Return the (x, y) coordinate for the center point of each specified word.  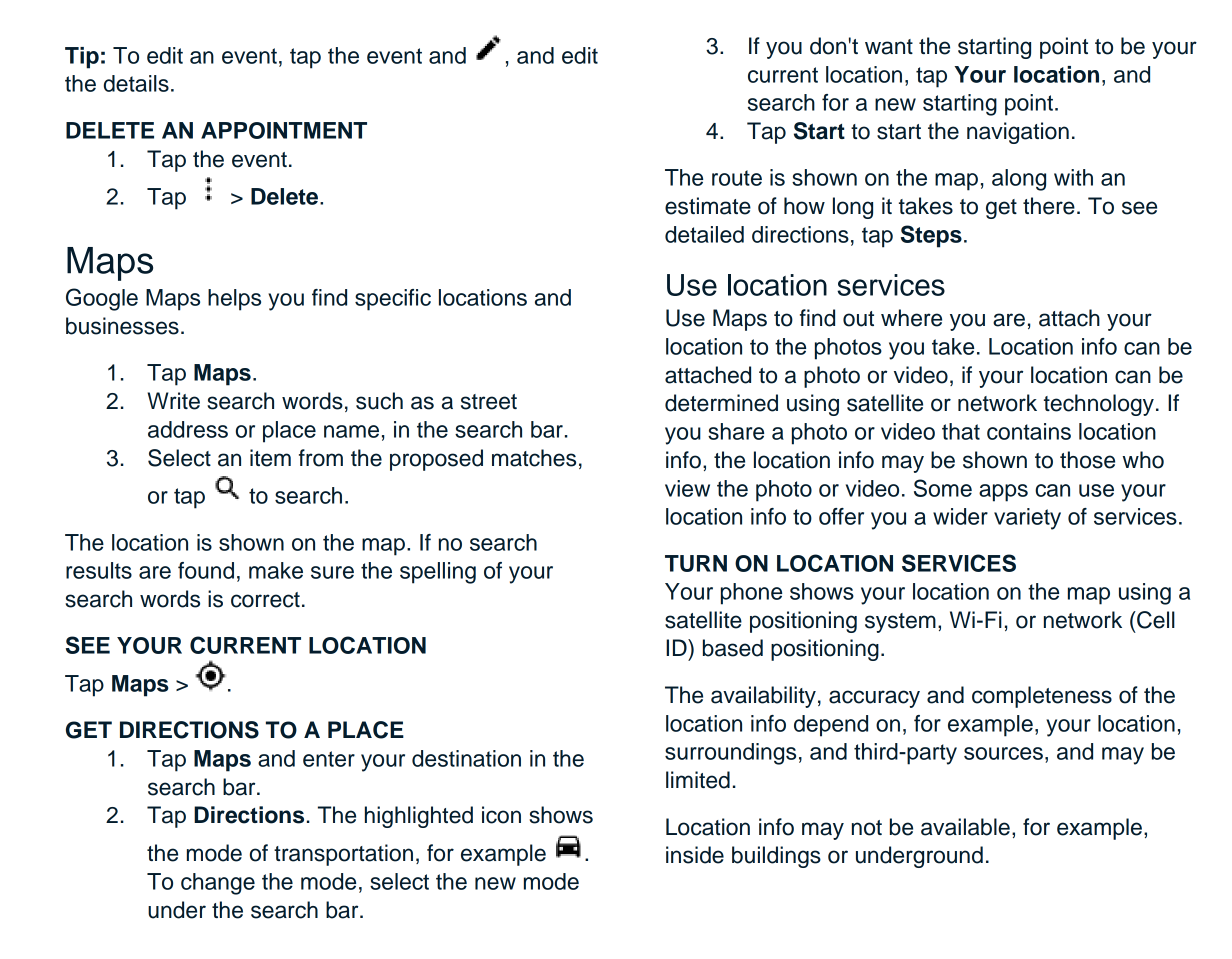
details (136, 83)
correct (265, 600)
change (218, 884)
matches (534, 458)
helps (234, 300)
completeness (1042, 697)
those (1087, 460)
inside (695, 855)
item (270, 458)
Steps (931, 236)
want (889, 47)
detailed (704, 234)
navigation (1018, 133)
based (733, 648)
